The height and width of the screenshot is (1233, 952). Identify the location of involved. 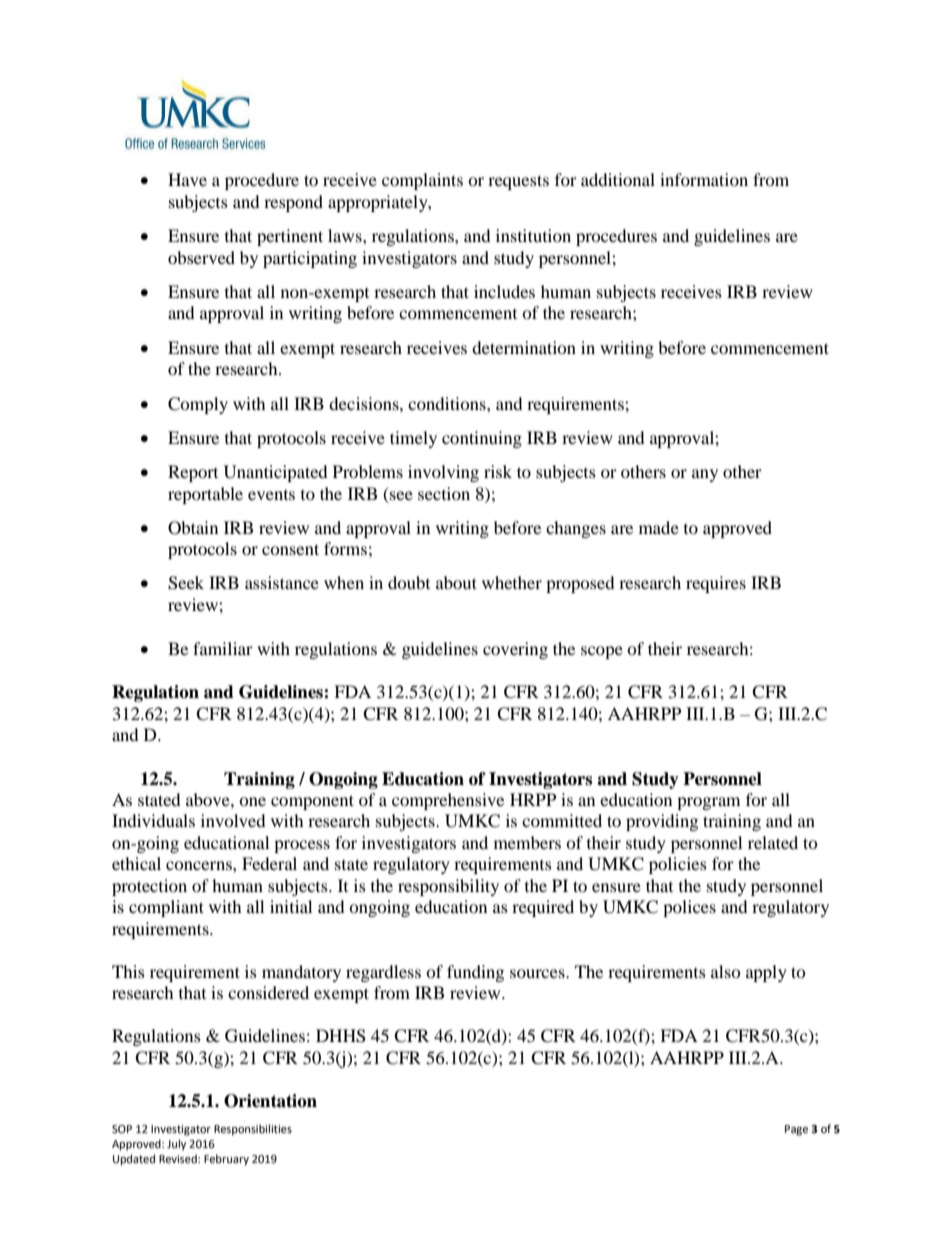
(233, 820).
